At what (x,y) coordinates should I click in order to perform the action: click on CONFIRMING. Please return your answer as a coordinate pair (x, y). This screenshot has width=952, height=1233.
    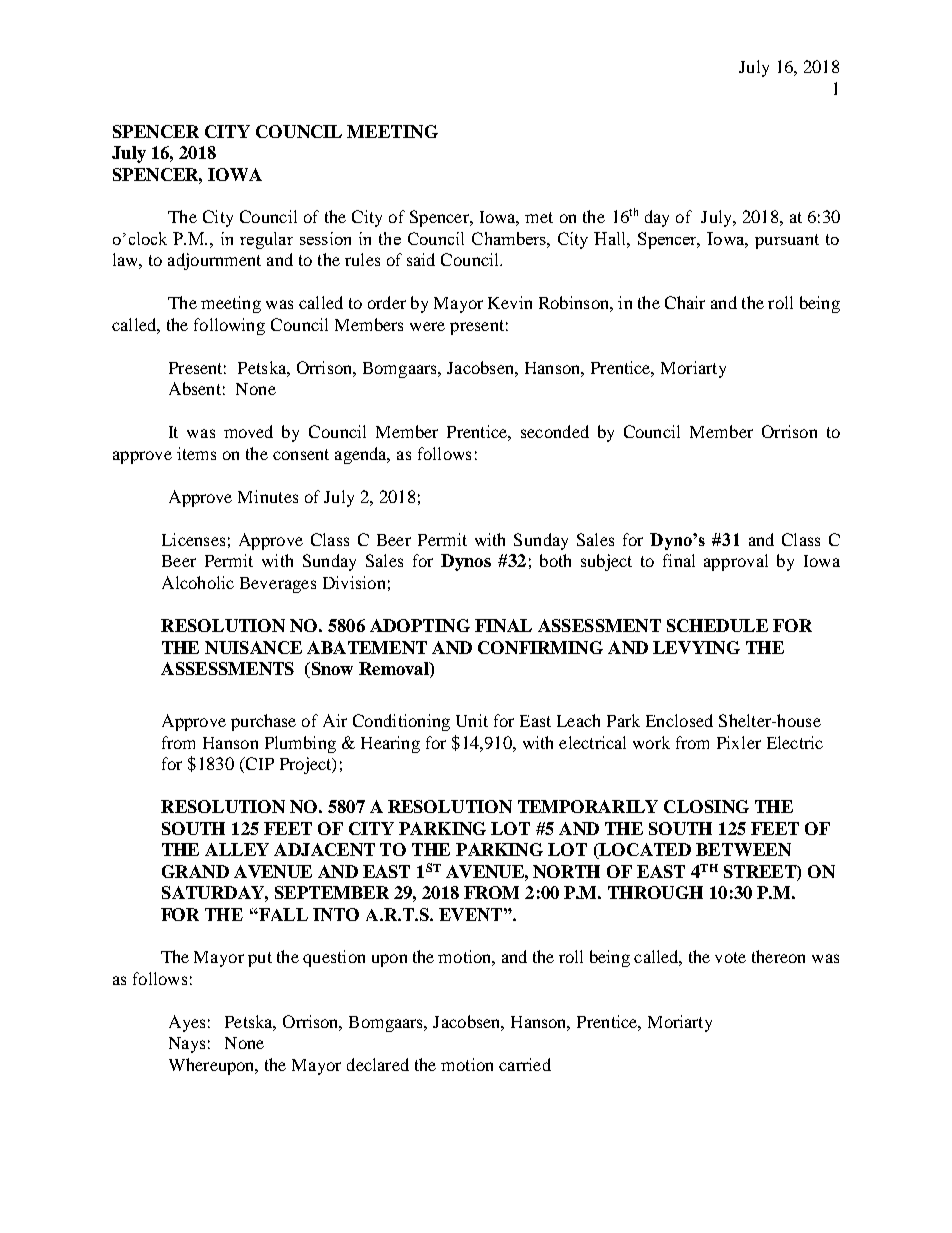
    Looking at the image, I should click on (540, 647).
